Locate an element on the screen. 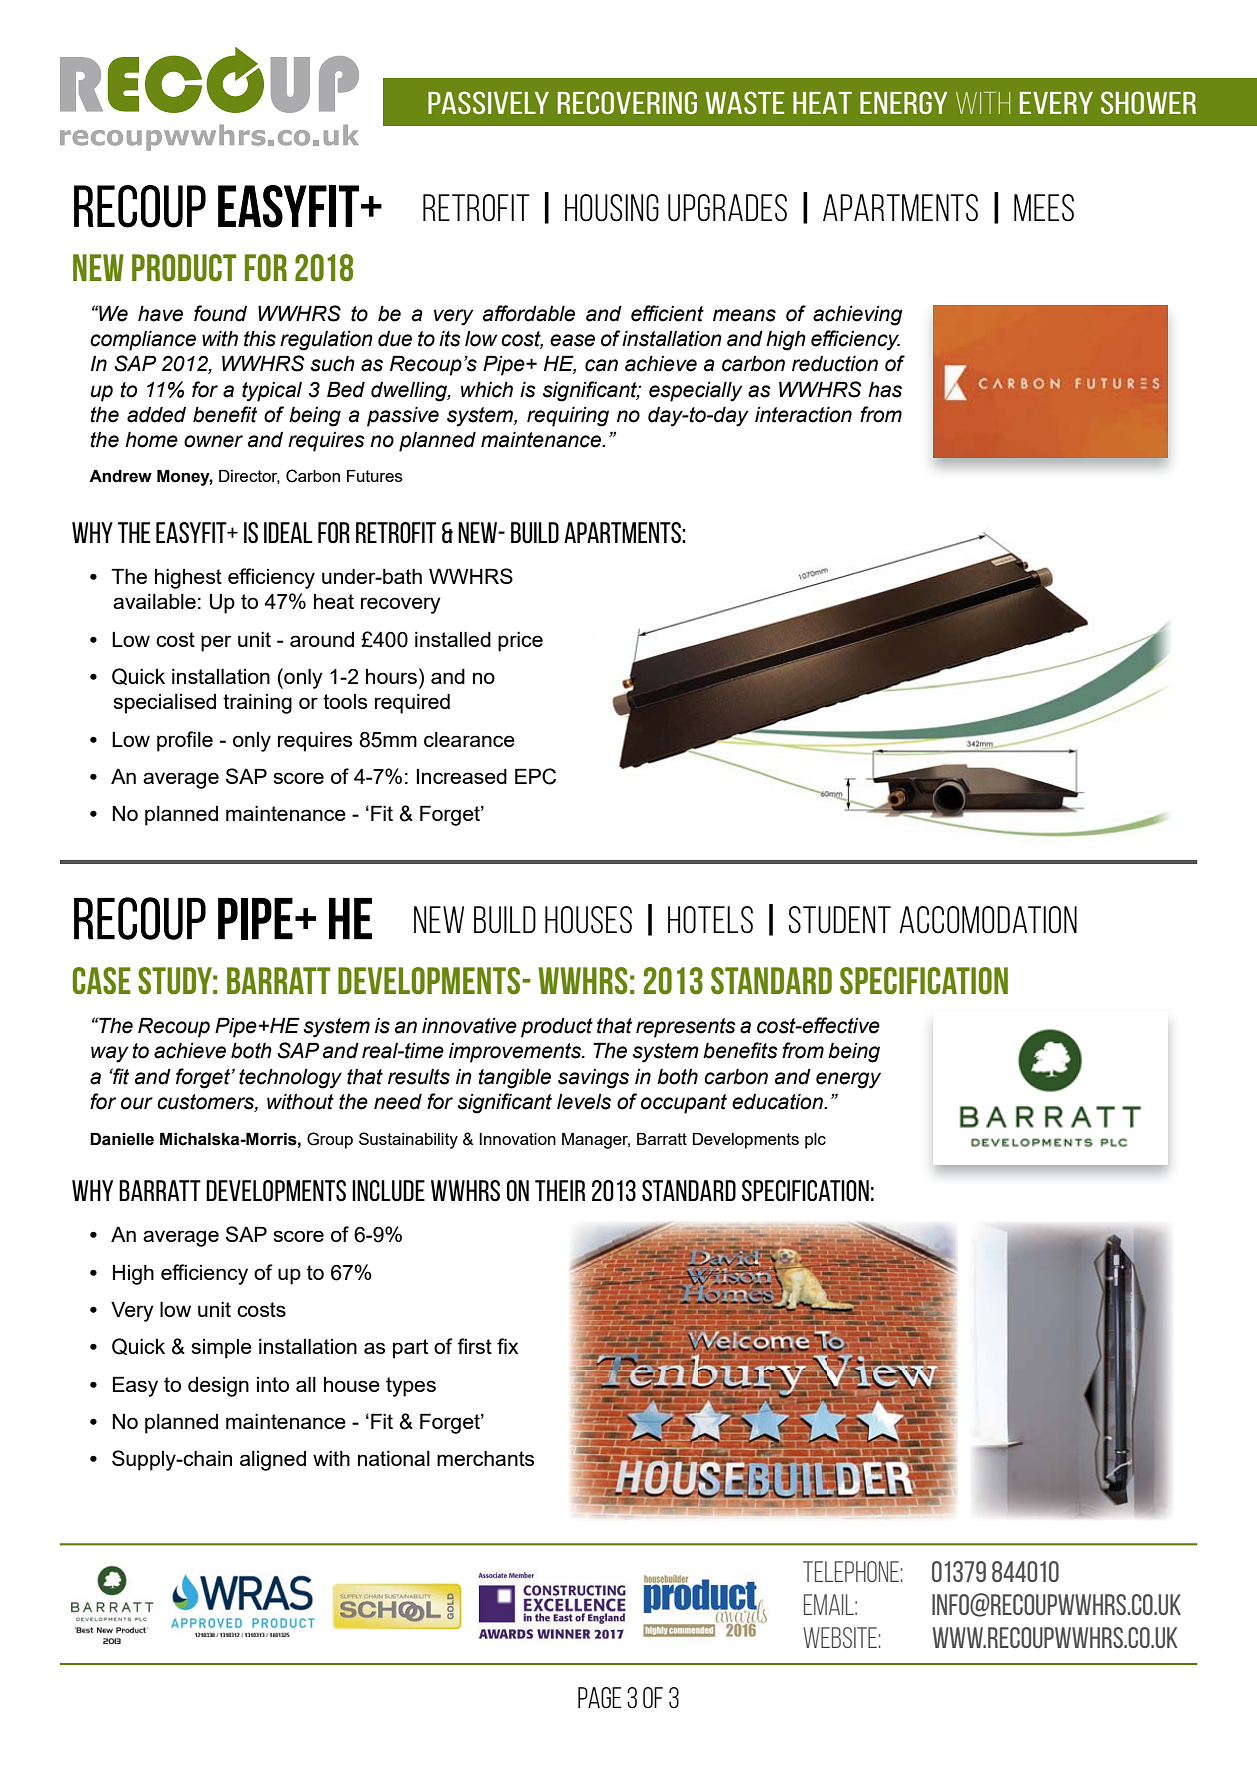 This screenshot has height=1778, width=1257. per is located at coordinates (216, 643).
